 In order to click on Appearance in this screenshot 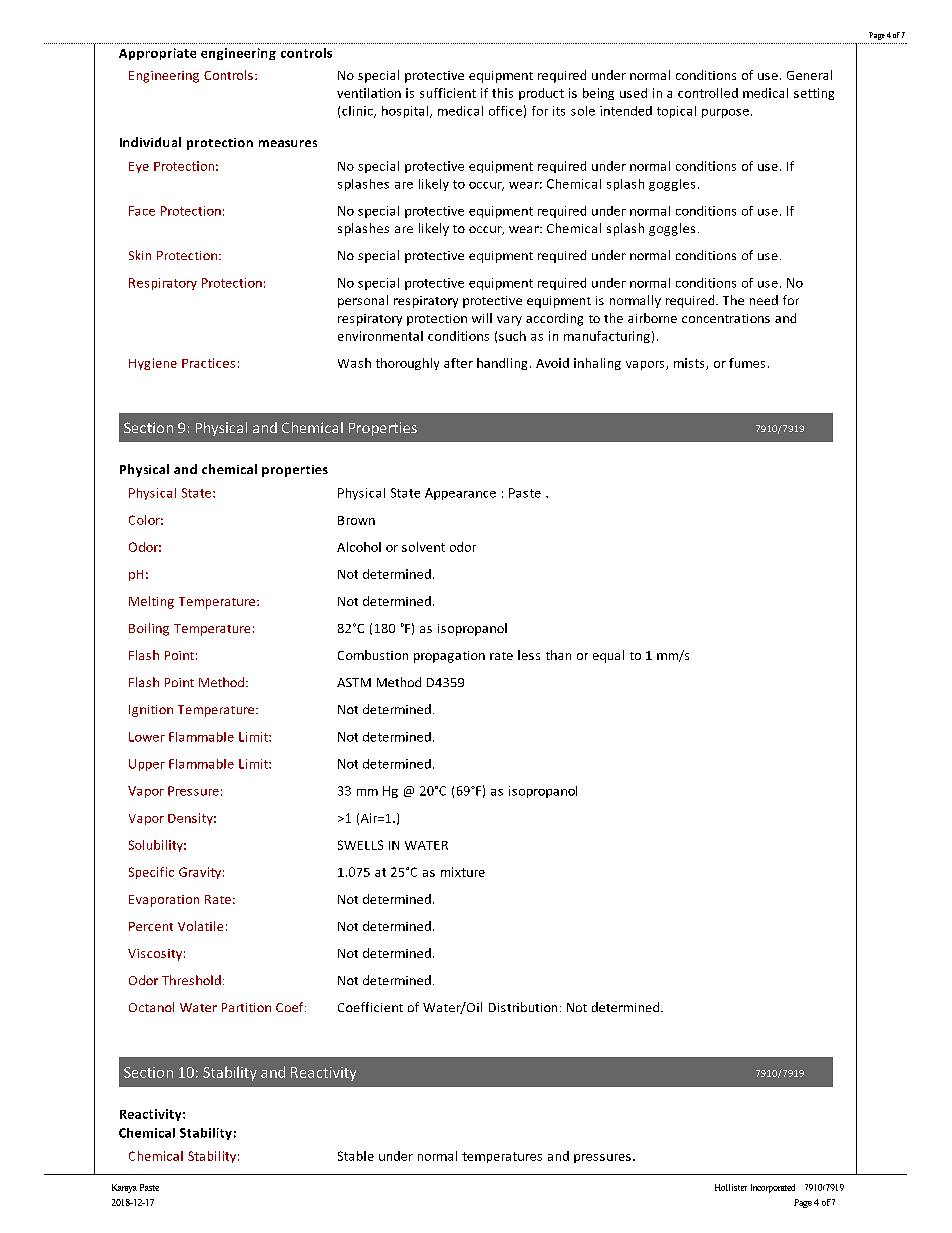, I will do `click(460, 494)`.
